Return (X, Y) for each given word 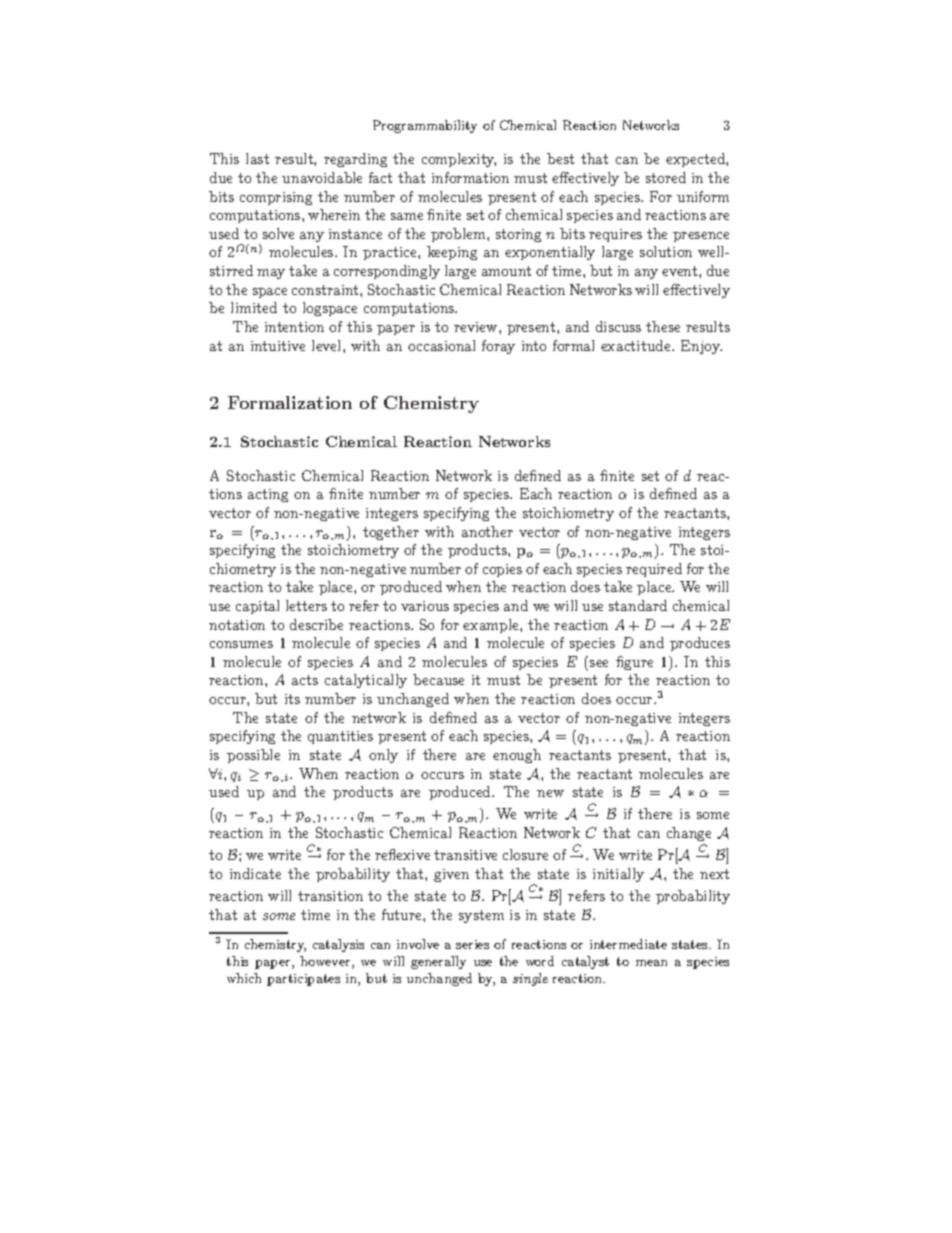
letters (306, 605)
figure (634, 663)
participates (303, 980)
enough (517, 756)
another (487, 531)
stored (666, 177)
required (654, 570)
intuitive (278, 346)
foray (498, 347)
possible (253, 756)
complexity (459, 160)
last (257, 158)
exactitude (637, 345)
